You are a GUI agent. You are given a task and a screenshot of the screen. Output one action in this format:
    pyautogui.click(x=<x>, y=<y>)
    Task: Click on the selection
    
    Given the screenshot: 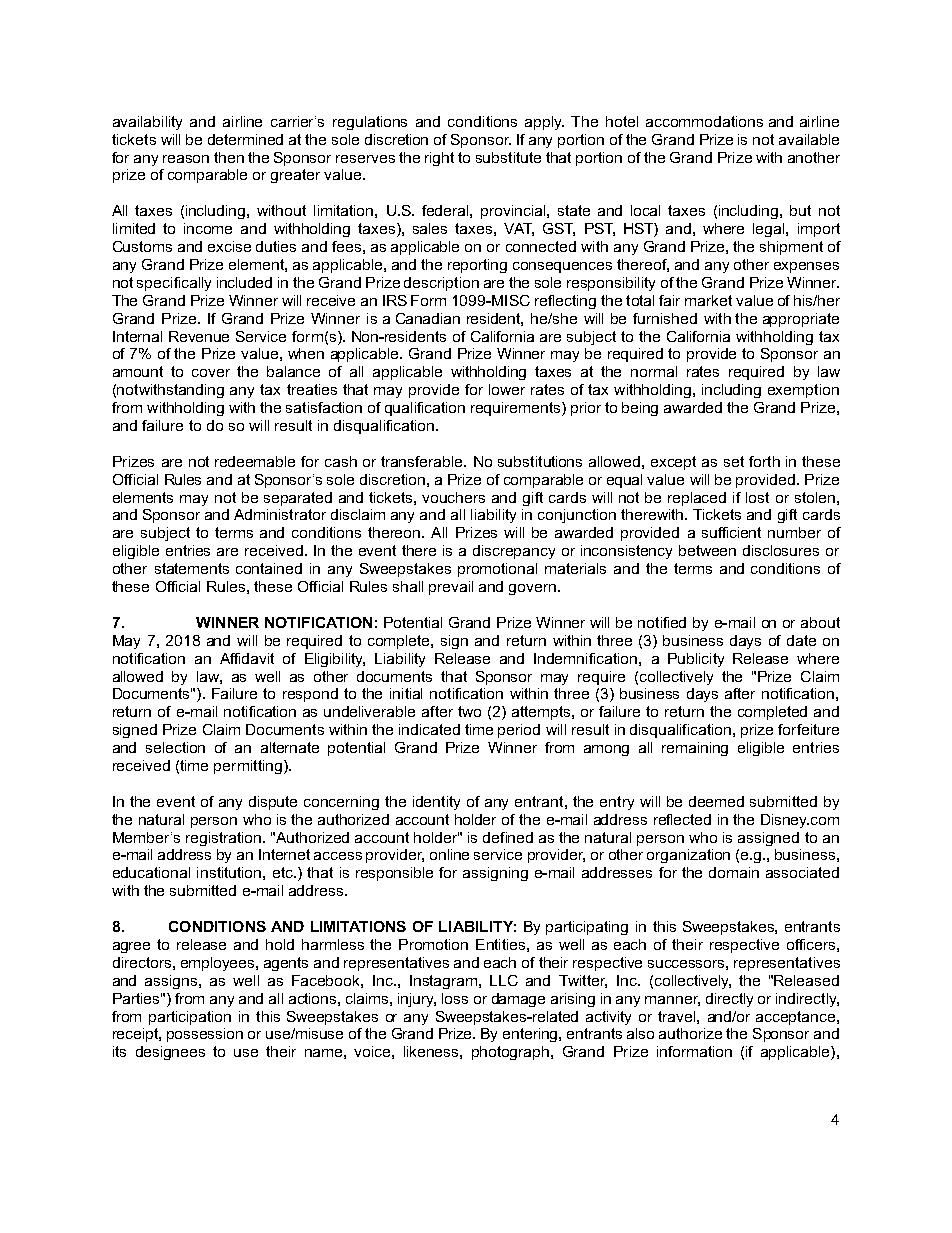 What is the action you would take?
    pyautogui.click(x=175, y=747)
